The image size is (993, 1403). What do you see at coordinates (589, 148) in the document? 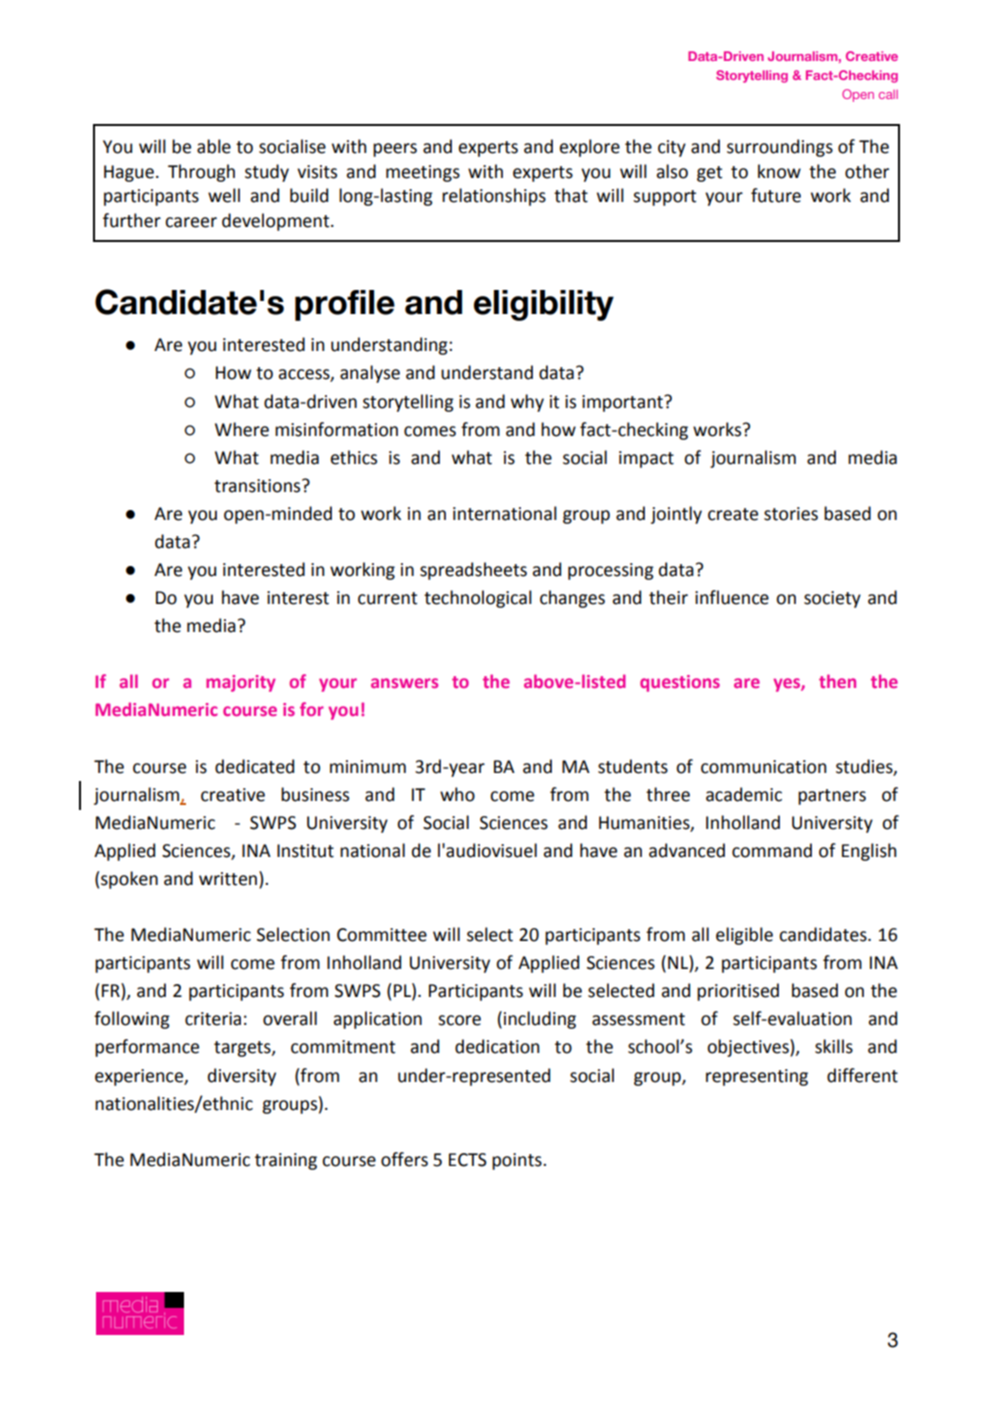
I see `explore` at bounding box center [589, 148].
